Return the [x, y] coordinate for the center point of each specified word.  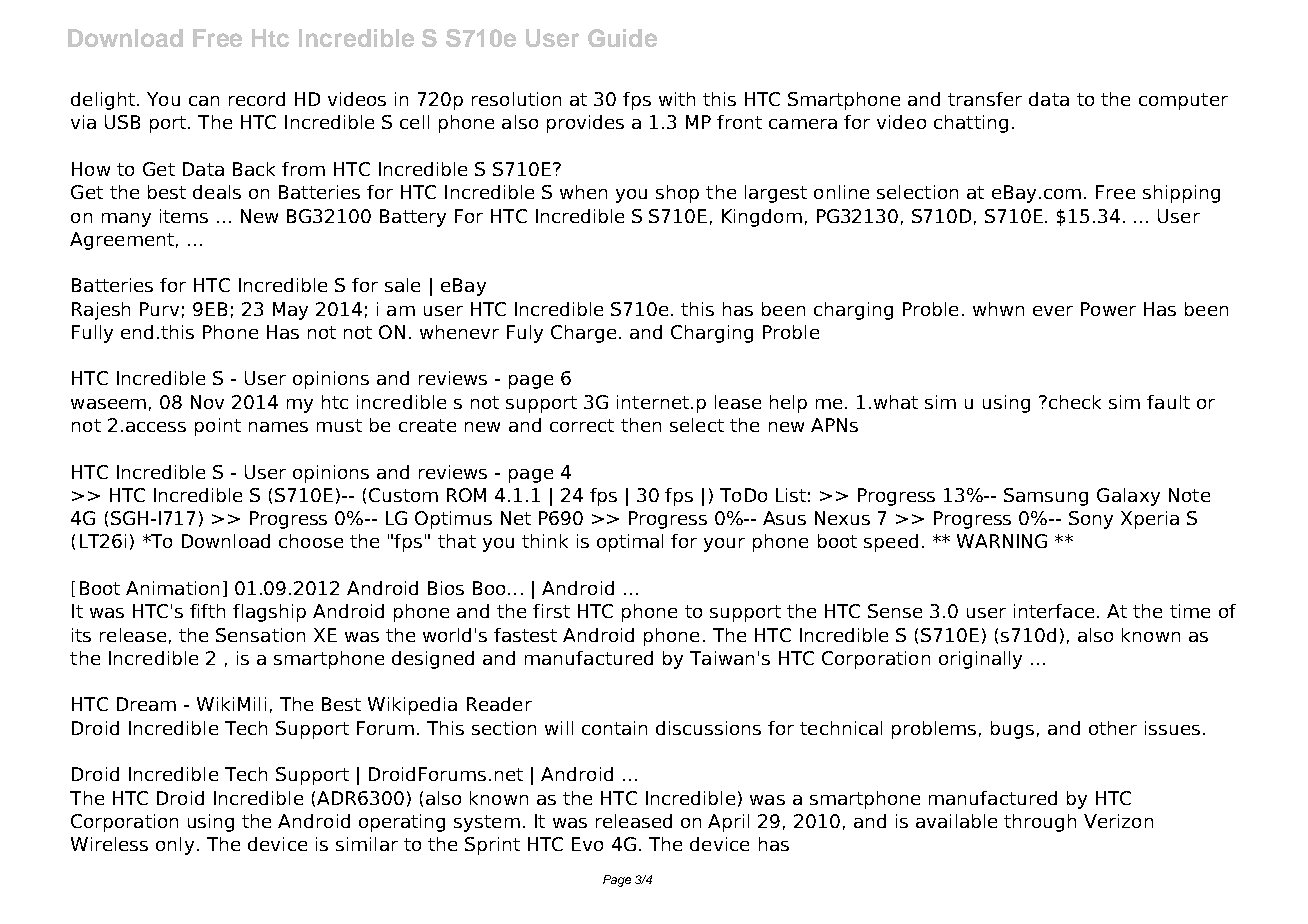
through [1040, 823]
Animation [172, 588]
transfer [985, 99]
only [175, 846]
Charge [583, 334]
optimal [630, 543]
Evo [587, 844]
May [290, 311]
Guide [622, 38]
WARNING [1002, 541]
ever [1053, 311]
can [204, 101]
